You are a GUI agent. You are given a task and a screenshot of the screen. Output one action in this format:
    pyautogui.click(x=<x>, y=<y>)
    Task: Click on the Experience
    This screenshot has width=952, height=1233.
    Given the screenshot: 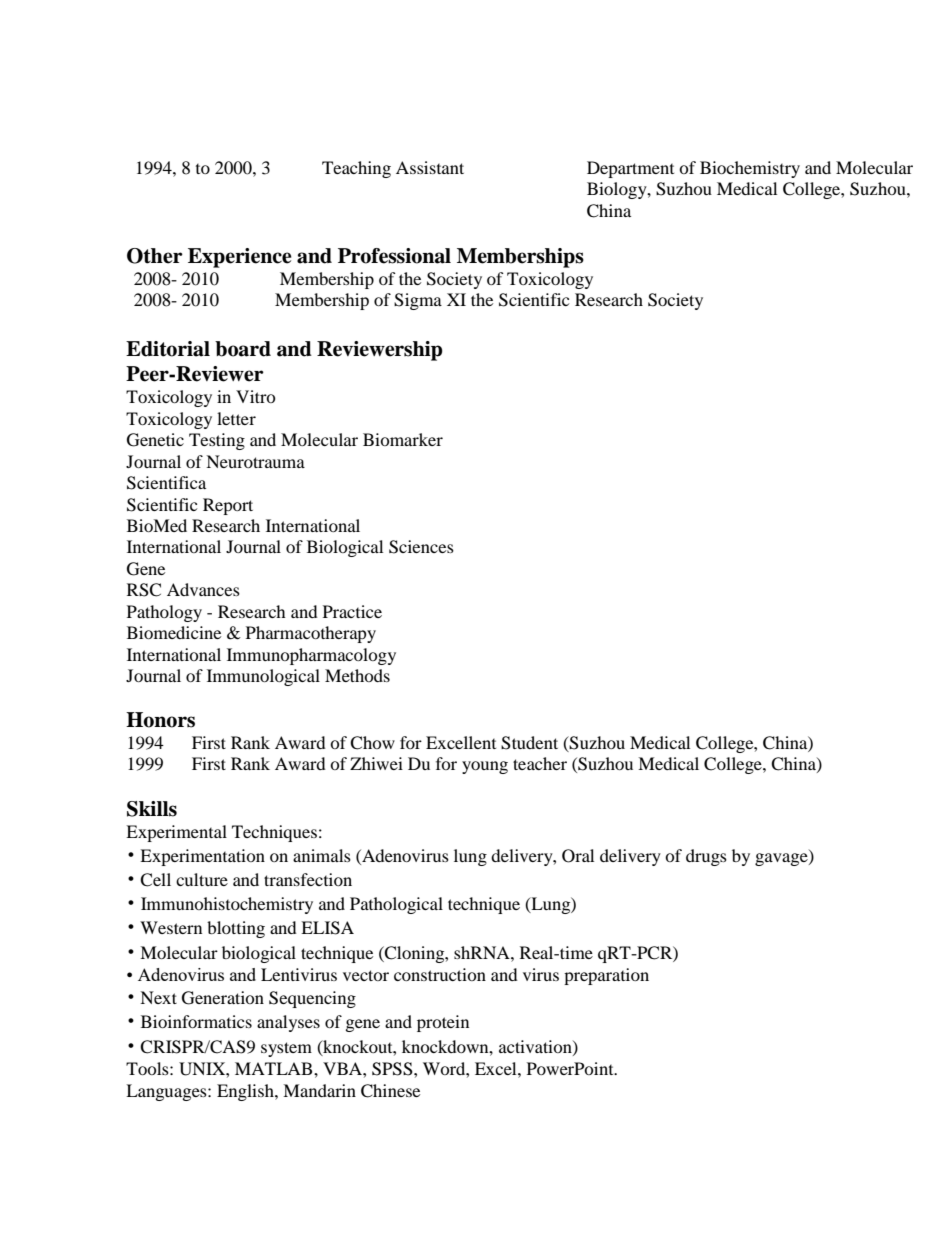 What is the action you would take?
    pyautogui.click(x=240, y=258)
